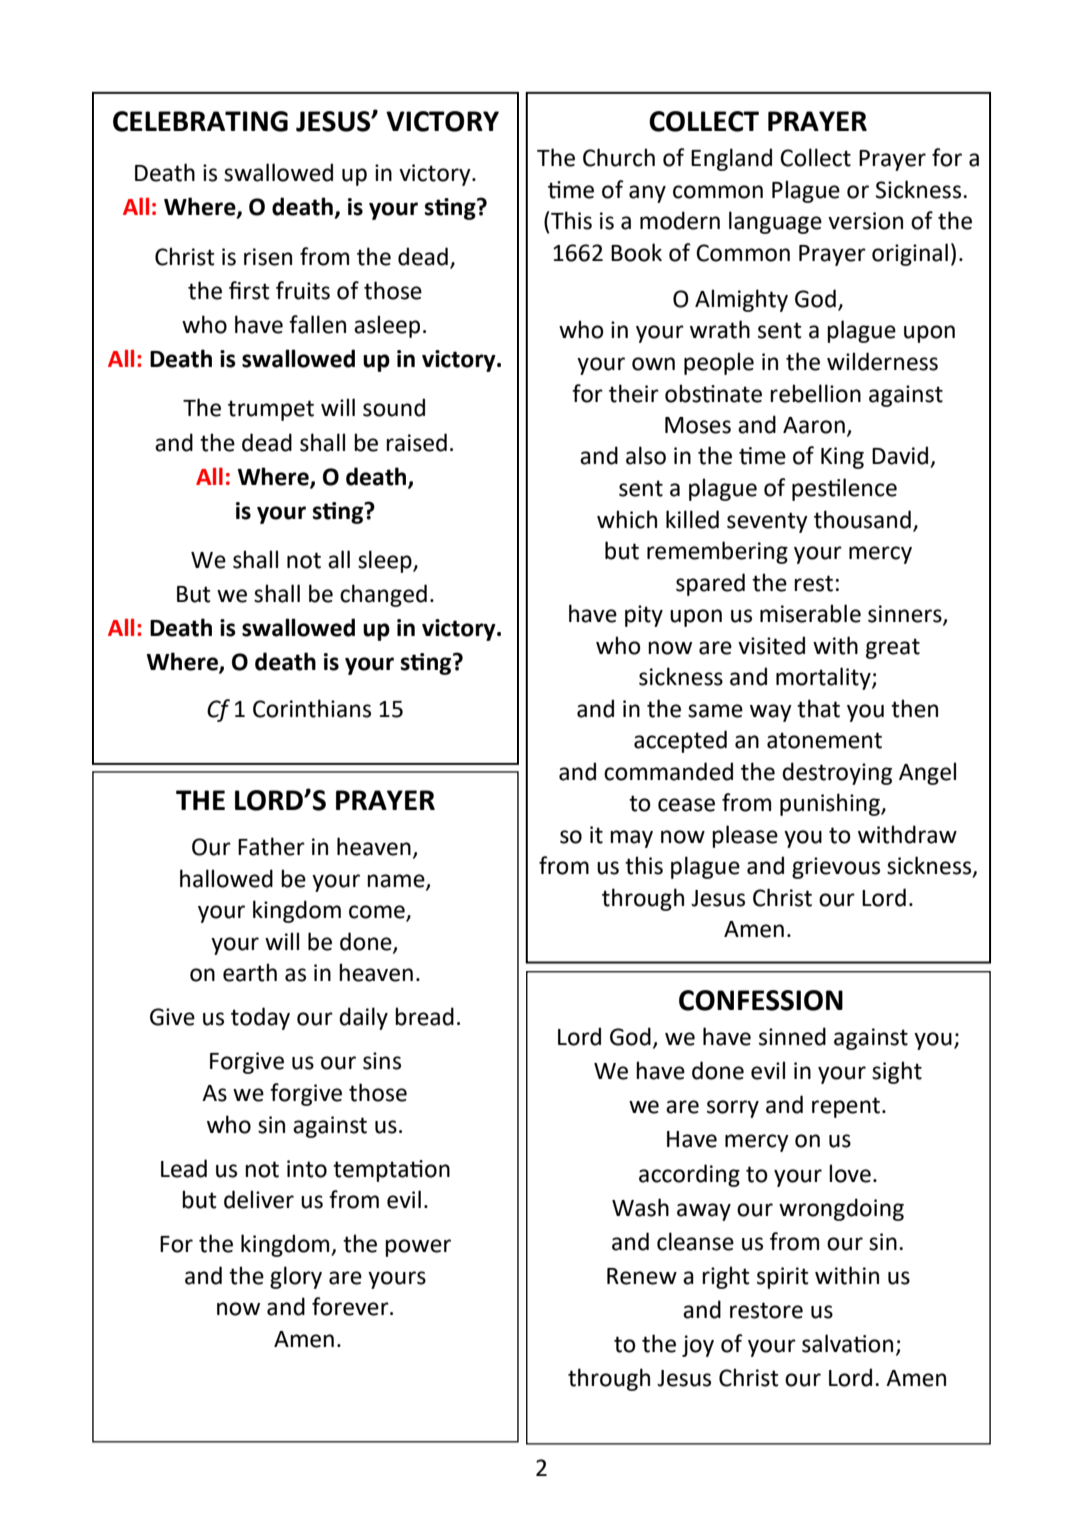  I want to click on CELEBRATING, so click(200, 121).
